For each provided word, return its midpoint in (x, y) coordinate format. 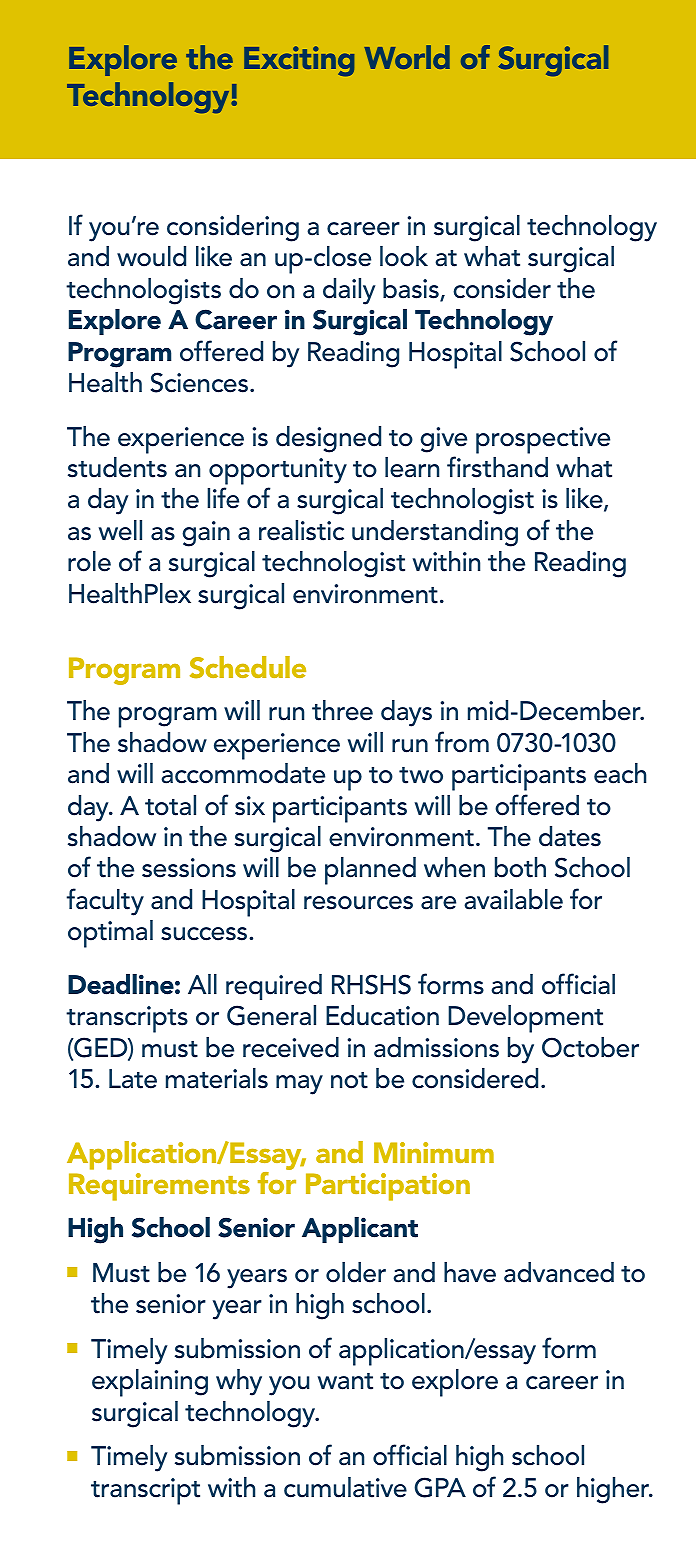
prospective (543, 440)
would (151, 256)
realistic (301, 530)
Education (382, 1015)
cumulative (345, 1487)
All (202, 984)
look (404, 256)
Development (525, 1019)
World (407, 57)
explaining (150, 1383)
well (120, 530)
